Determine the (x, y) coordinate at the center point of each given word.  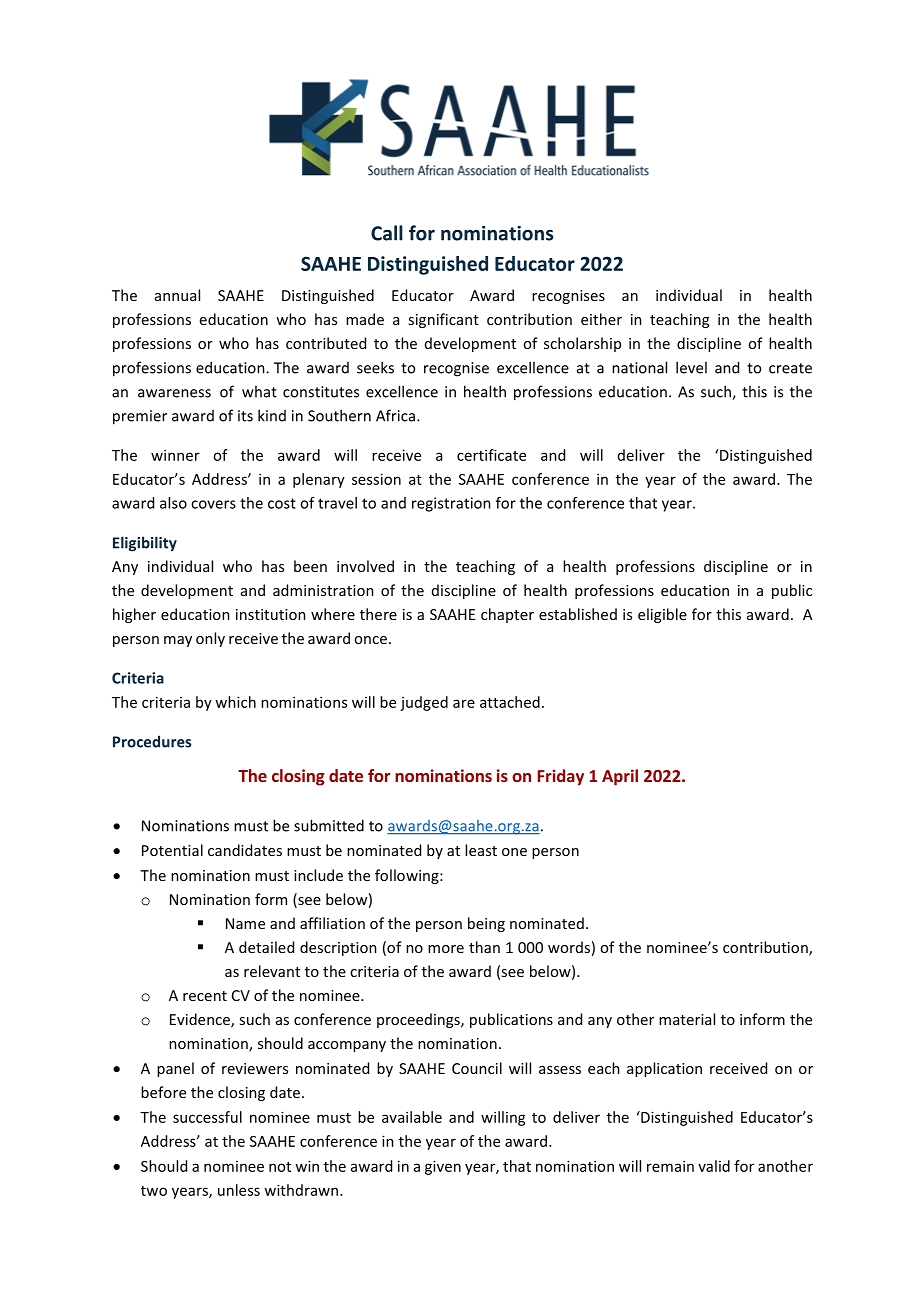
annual (177, 295)
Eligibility (145, 544)
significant (443, 320)
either (601, 319)
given (443, 1167)
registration (451, 504)
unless (239, 1190)
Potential (172, 850)
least (481, 850)
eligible (662, 615)
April (620, 777)
